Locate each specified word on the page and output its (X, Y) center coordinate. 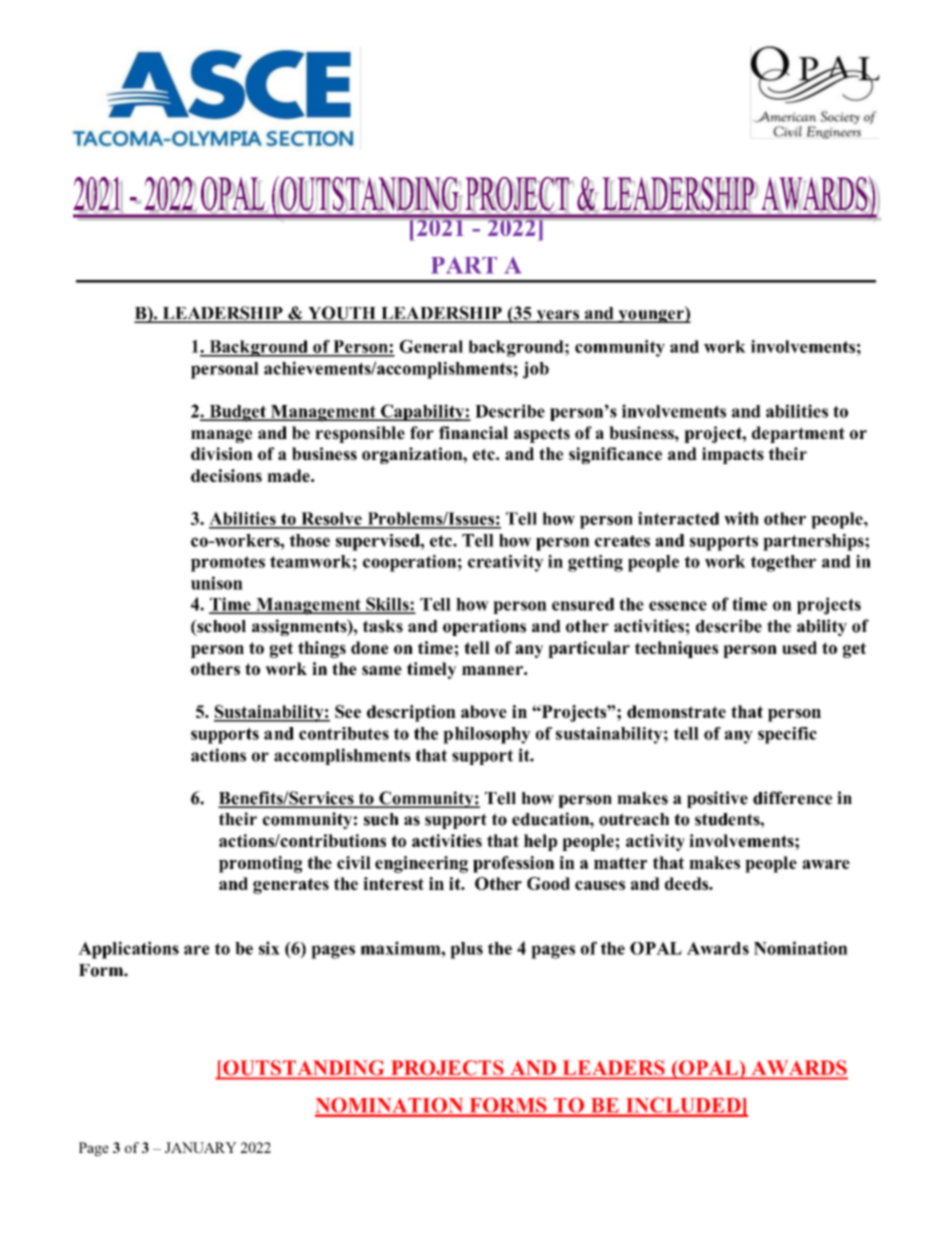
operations (484, 627)
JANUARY (201, 1147)
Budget (237, 413)
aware (826, 864)
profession (513, 864)
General (431, 346)
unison (217, 583)
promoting (260, 864)
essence (678, 606)
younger (651, 316)
